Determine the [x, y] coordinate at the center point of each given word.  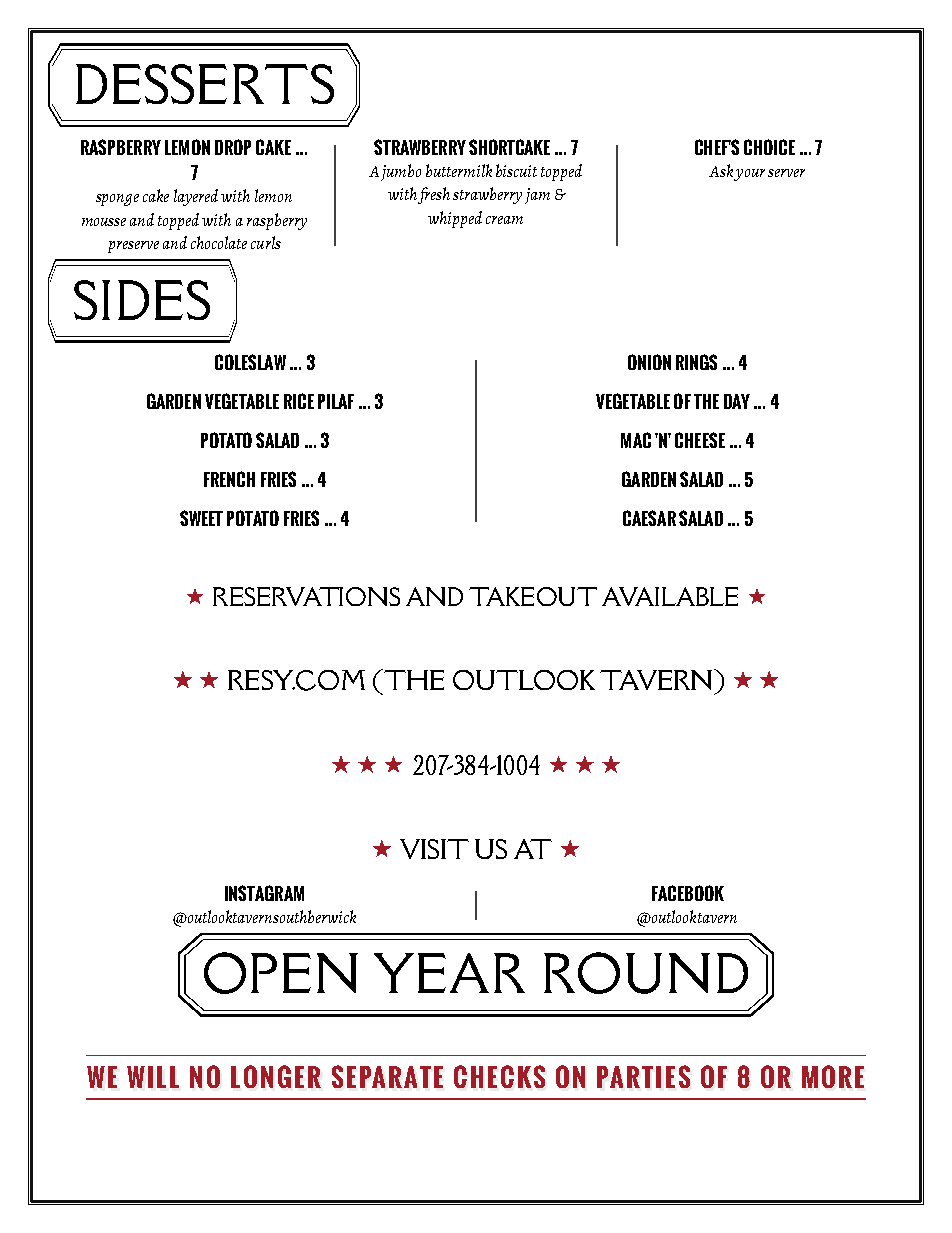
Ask [721, 170]
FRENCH [229, 479]
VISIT [434, 849]
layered [196, 197]
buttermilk [459, 170]
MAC [636, 440]
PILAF [336, 401]
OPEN [281, 973]
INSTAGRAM [264, 893]
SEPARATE [387, 1077]
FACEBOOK [688, 893]
